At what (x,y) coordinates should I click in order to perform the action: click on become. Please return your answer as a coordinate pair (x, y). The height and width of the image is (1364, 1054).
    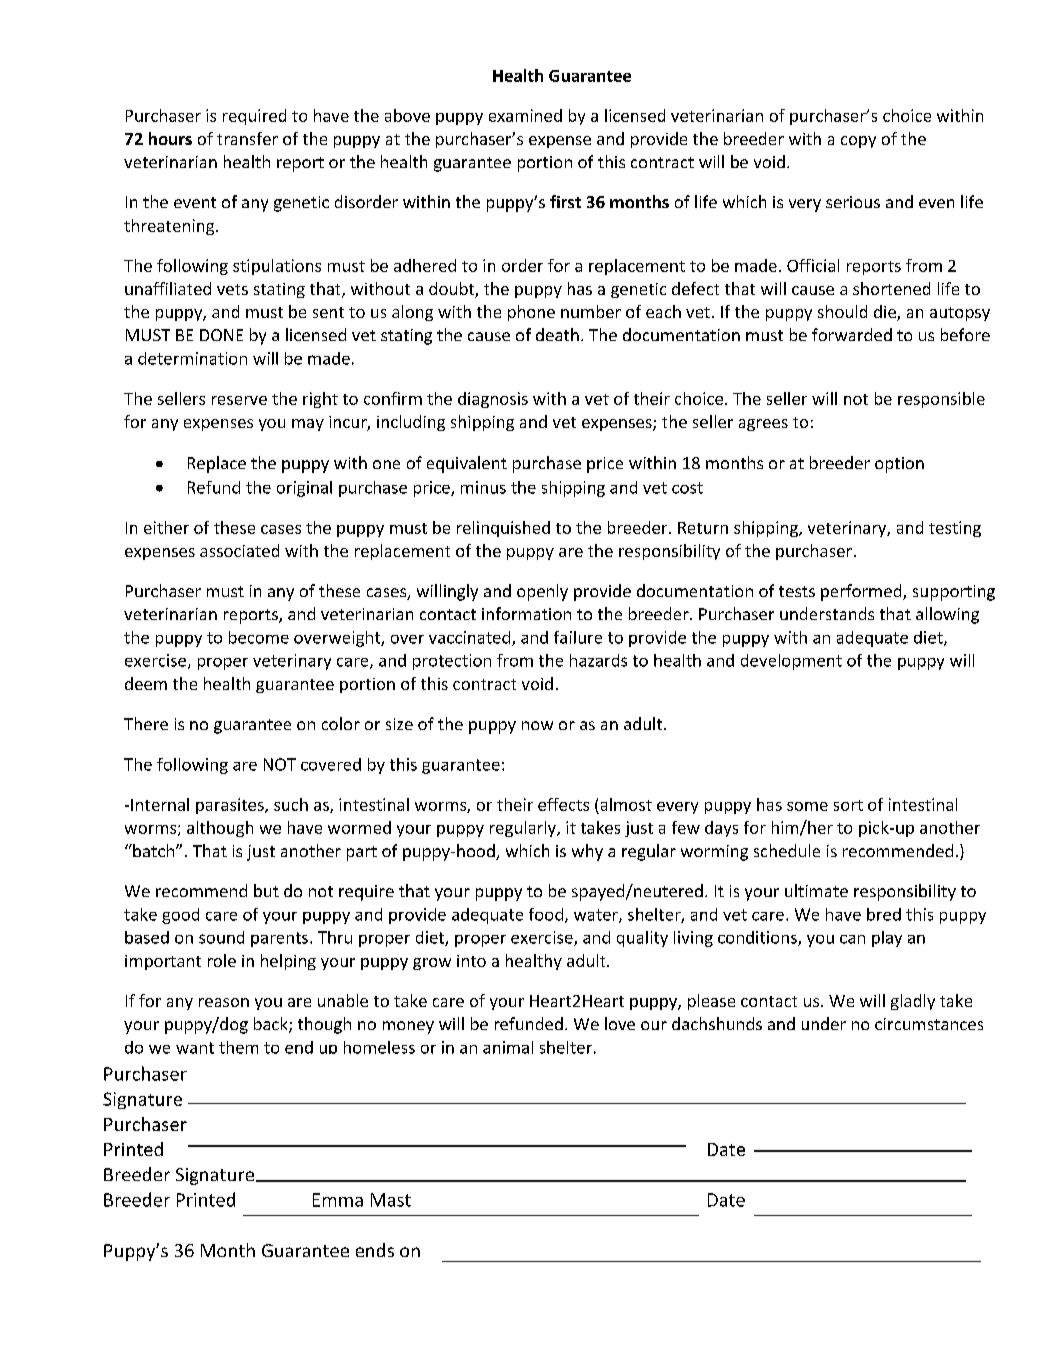
    Looking at the image, I should click on (259, 637).
